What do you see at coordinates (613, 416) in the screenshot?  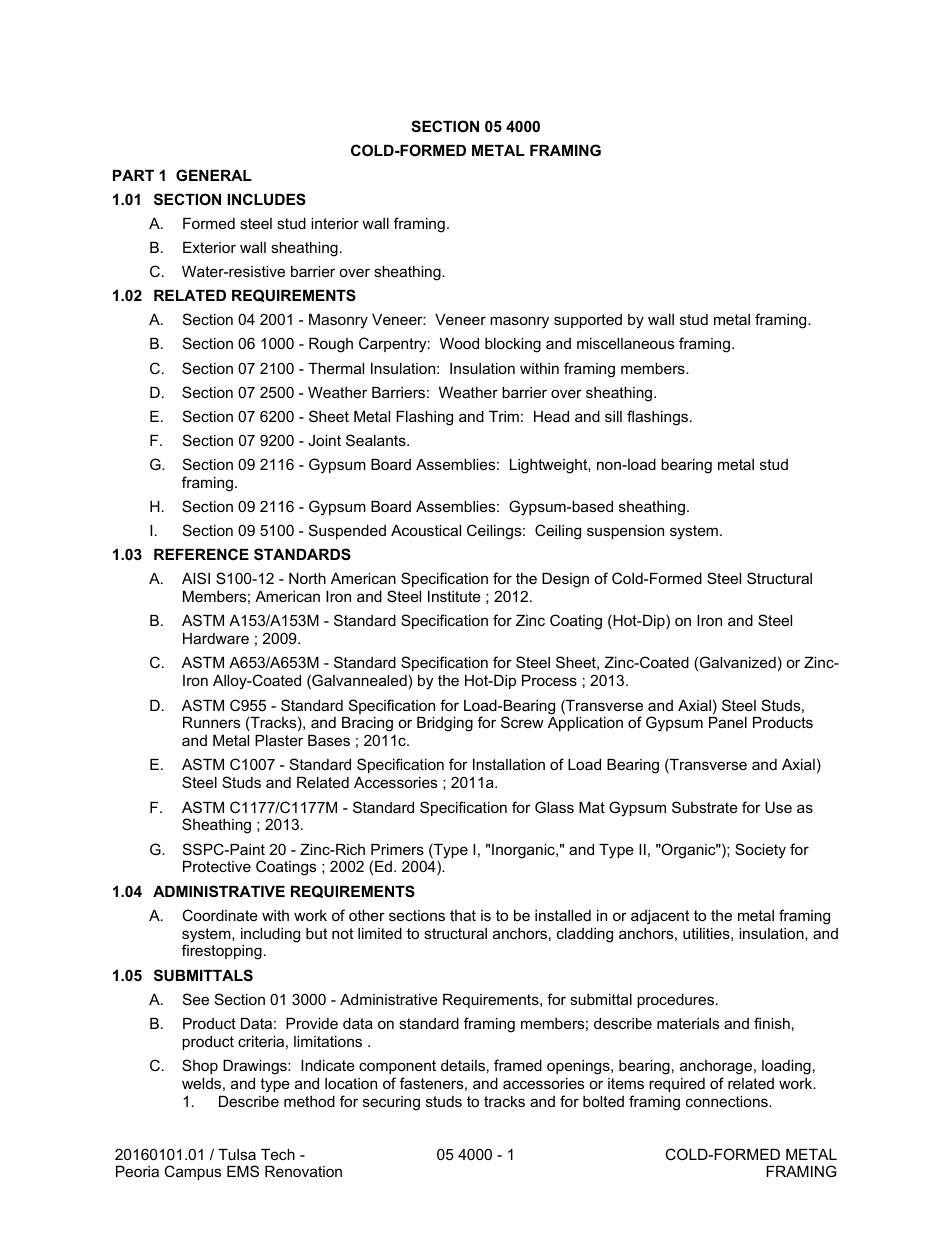 I see `sill` at bounding box center [613, 416].
